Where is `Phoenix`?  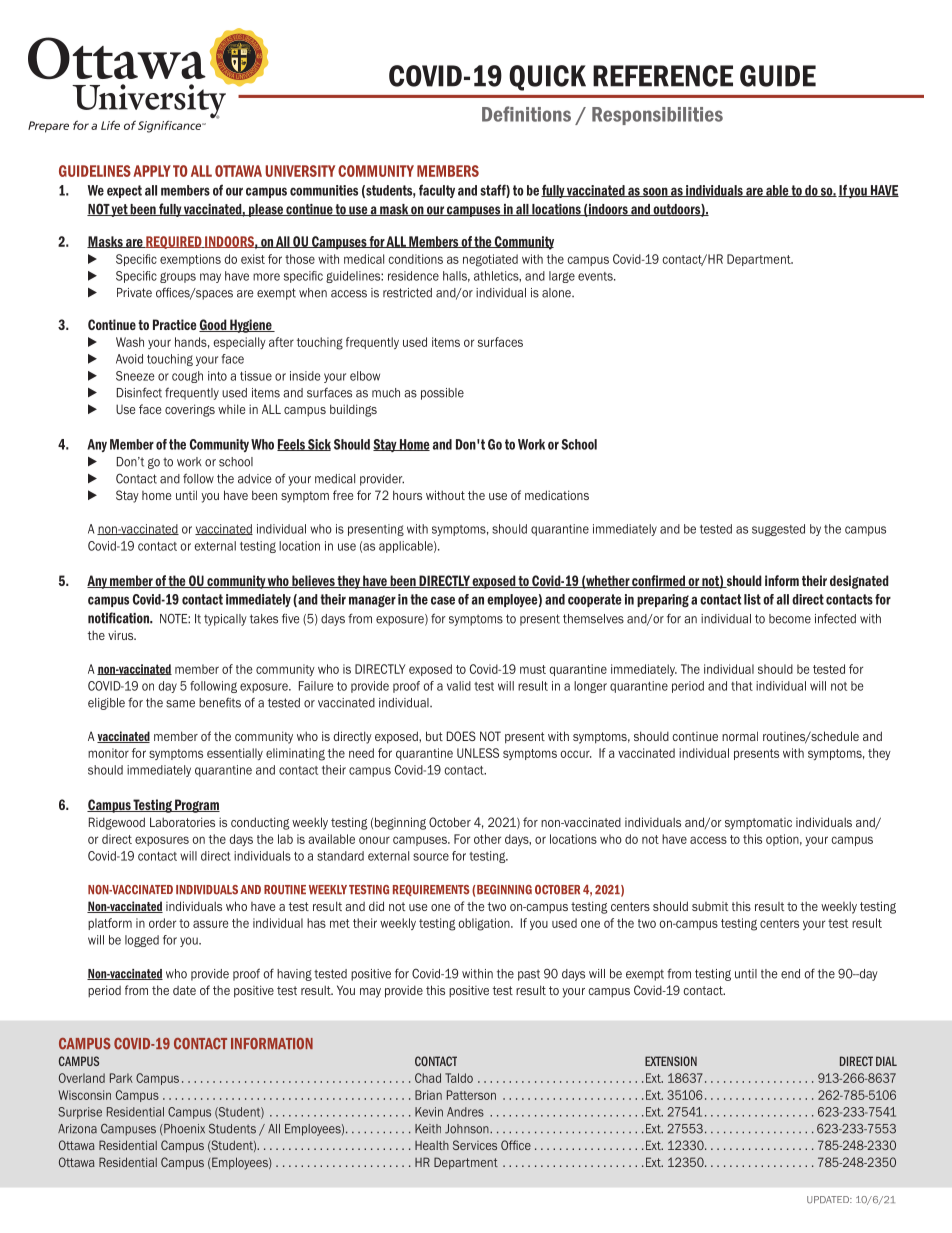
Phoenix is located at coordinates (183, 1130).
